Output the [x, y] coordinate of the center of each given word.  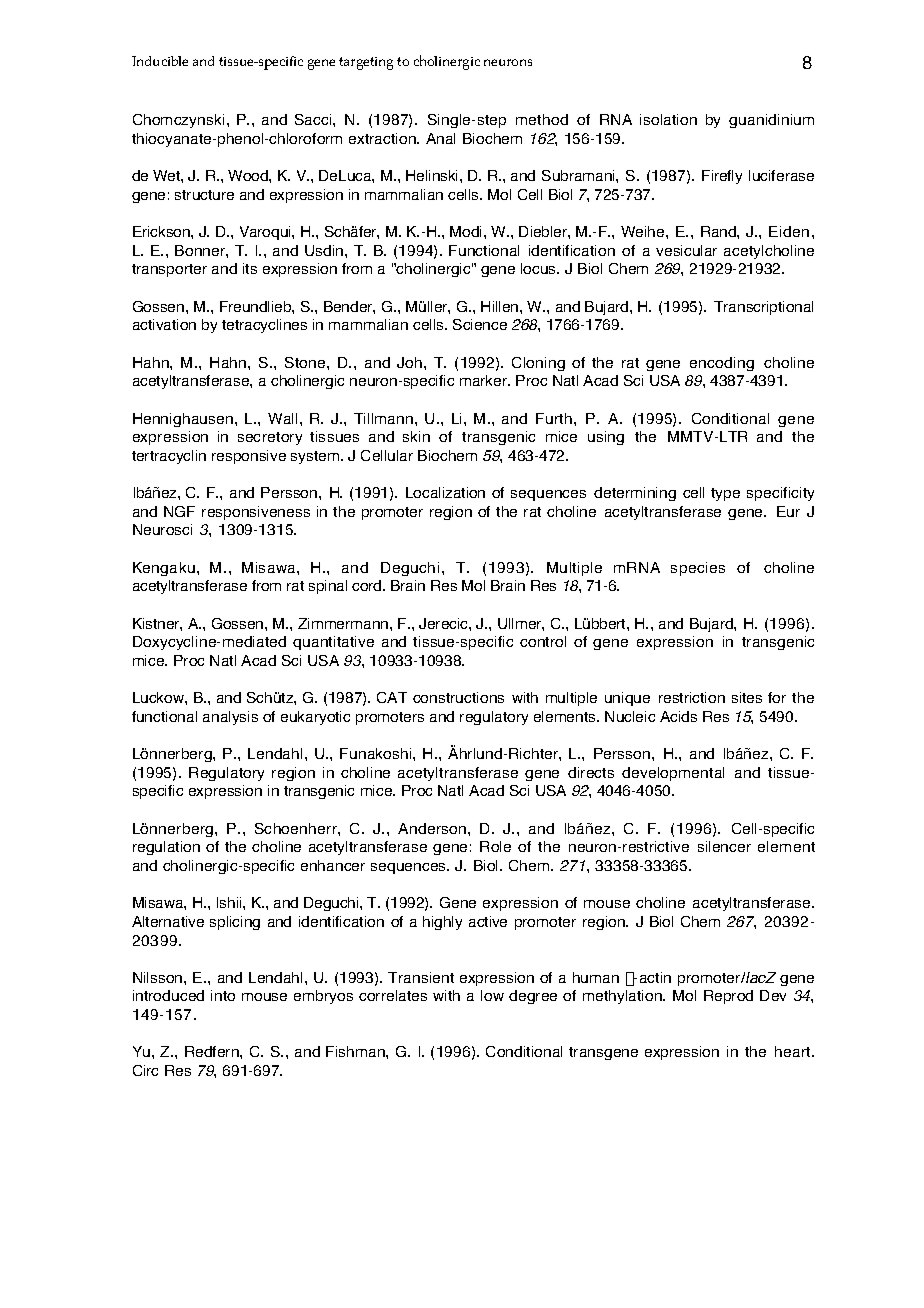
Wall [282, 418]
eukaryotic [315, 718]
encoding [722, 364]
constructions [458, 697]
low [492, 995]
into [223, 995]
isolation [668, 119]
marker [485, 380]
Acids [678, 716]
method [542, 119]
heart [794, 1051]
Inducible [160, 61]
